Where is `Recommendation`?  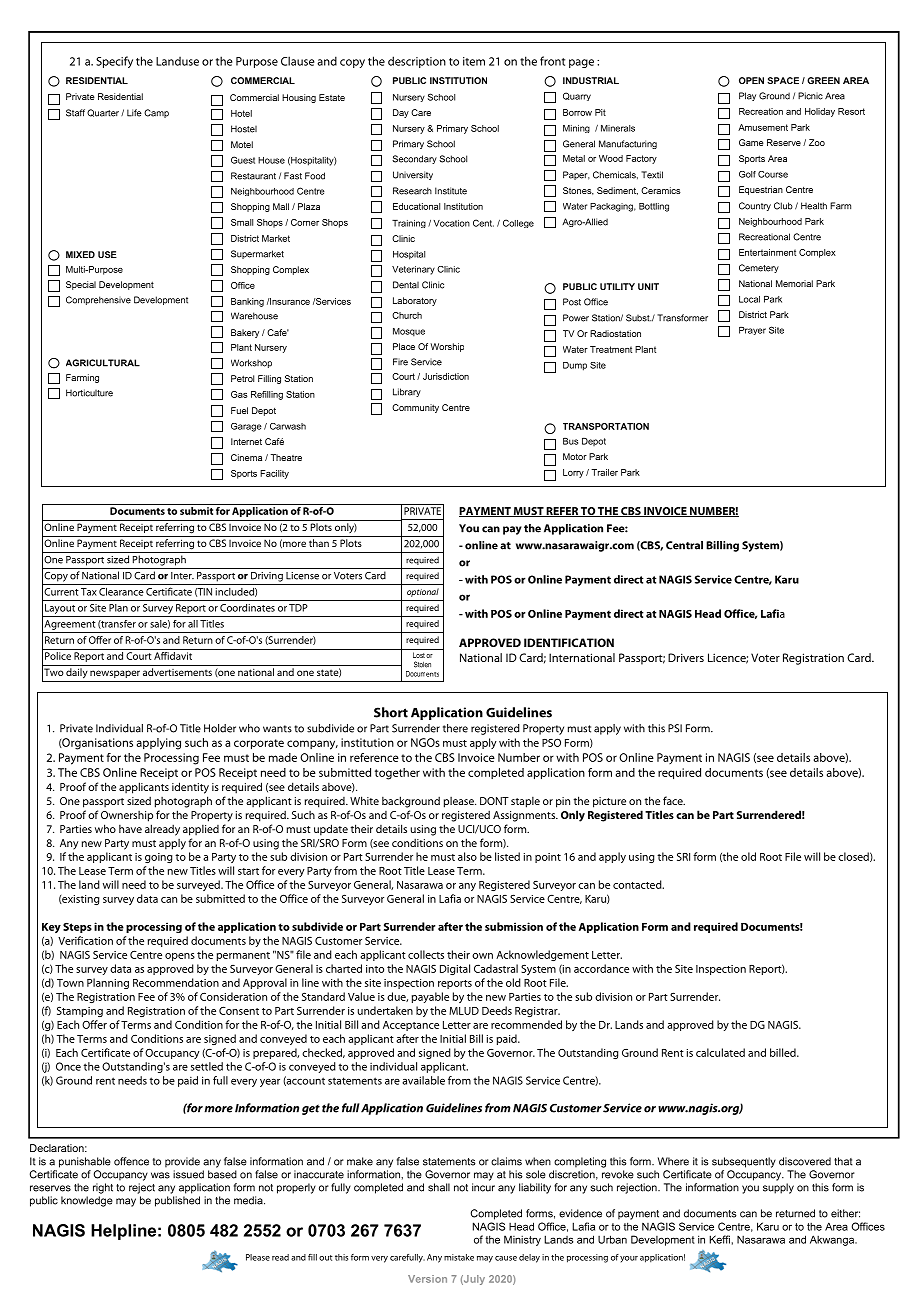 Recommendation is located at coordinates (176, 982).
